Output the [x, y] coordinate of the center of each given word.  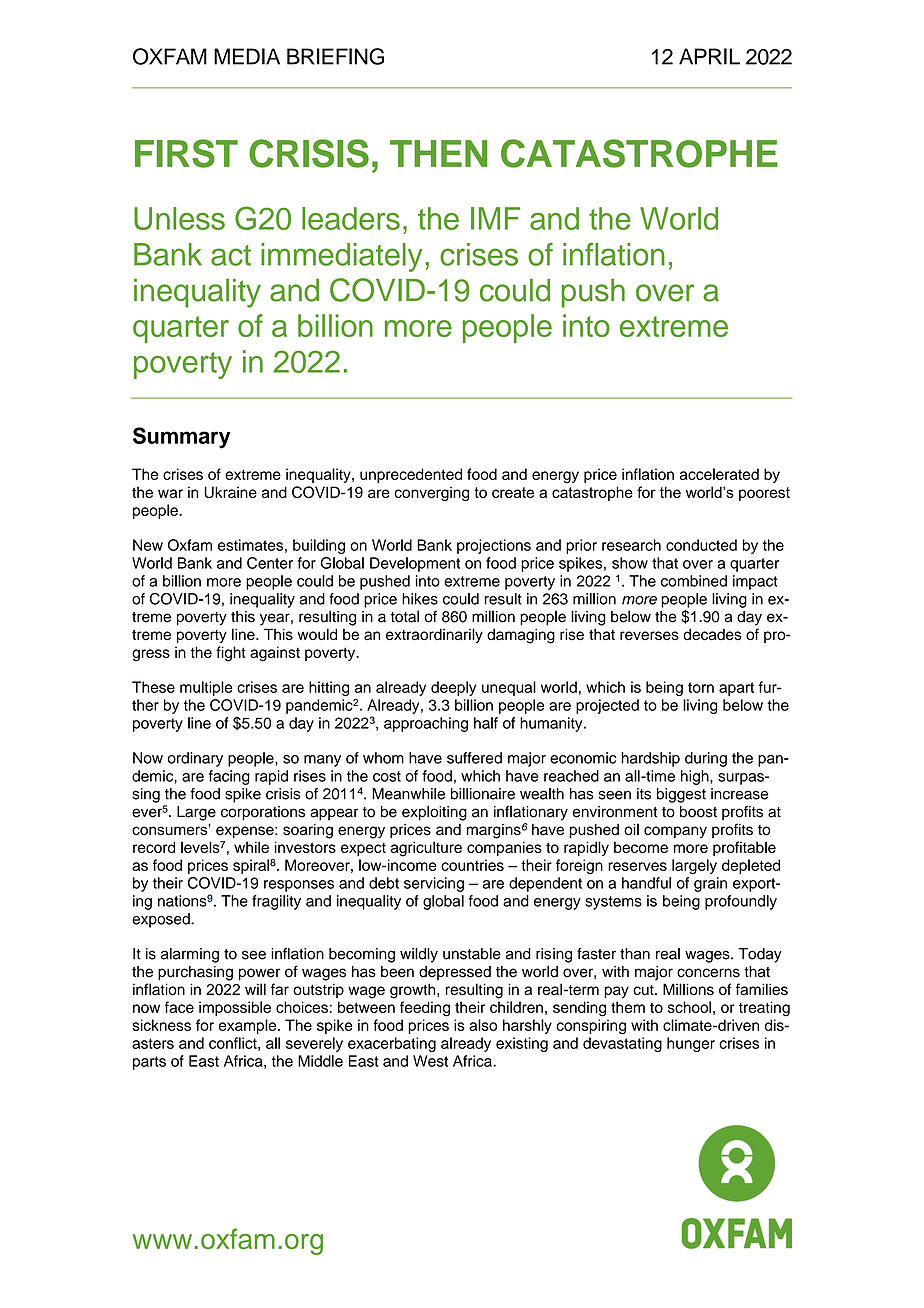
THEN [438, 153]
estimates [250, 545]
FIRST [186, 153]
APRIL [709, 56]
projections [494, 546]
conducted [701, 545]
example [249, 1026]
